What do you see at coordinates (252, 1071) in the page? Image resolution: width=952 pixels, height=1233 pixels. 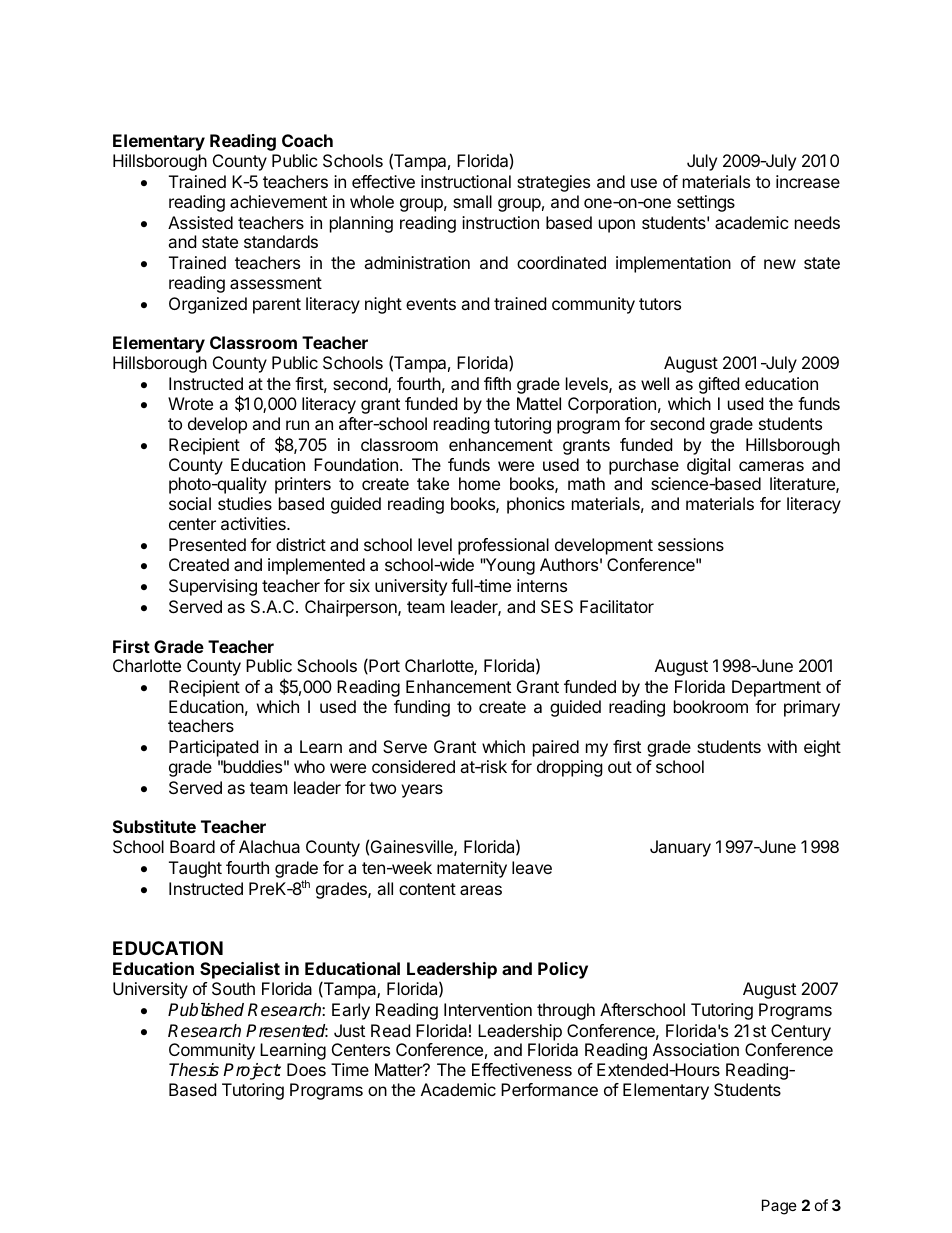 I see `Project` at bounding box center [252, 1071].
